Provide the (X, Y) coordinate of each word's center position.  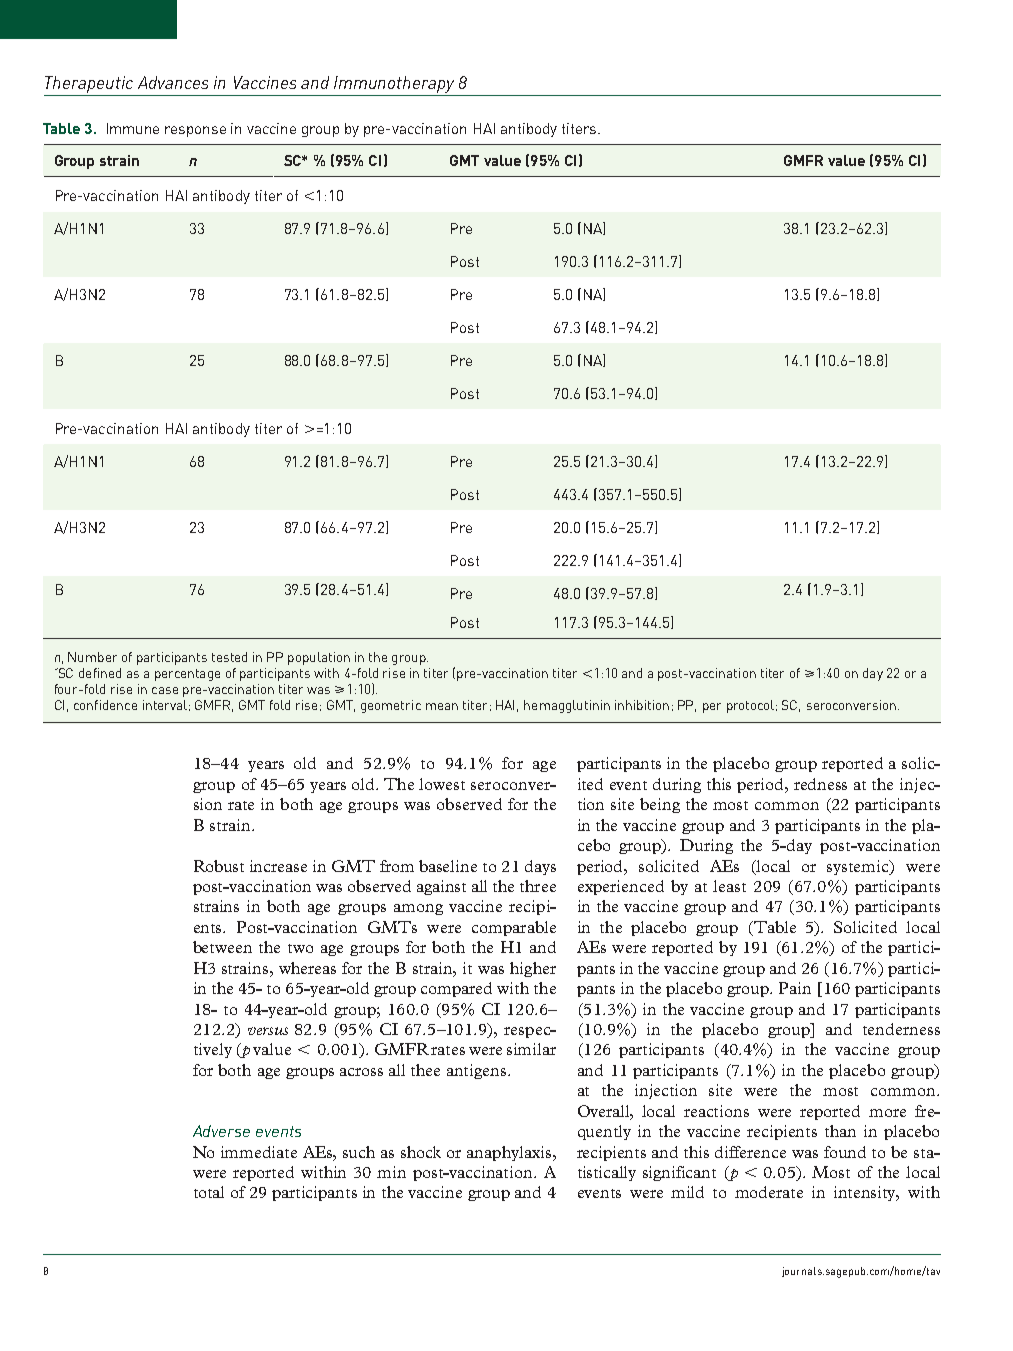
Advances (173, 82)
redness (820, 784)
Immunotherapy (394, 86)
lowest (442, 784)
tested (229, 657)
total (209, 1192)
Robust (219, 866)
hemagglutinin (567, 706)
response (195, 131)
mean (442, 706)
